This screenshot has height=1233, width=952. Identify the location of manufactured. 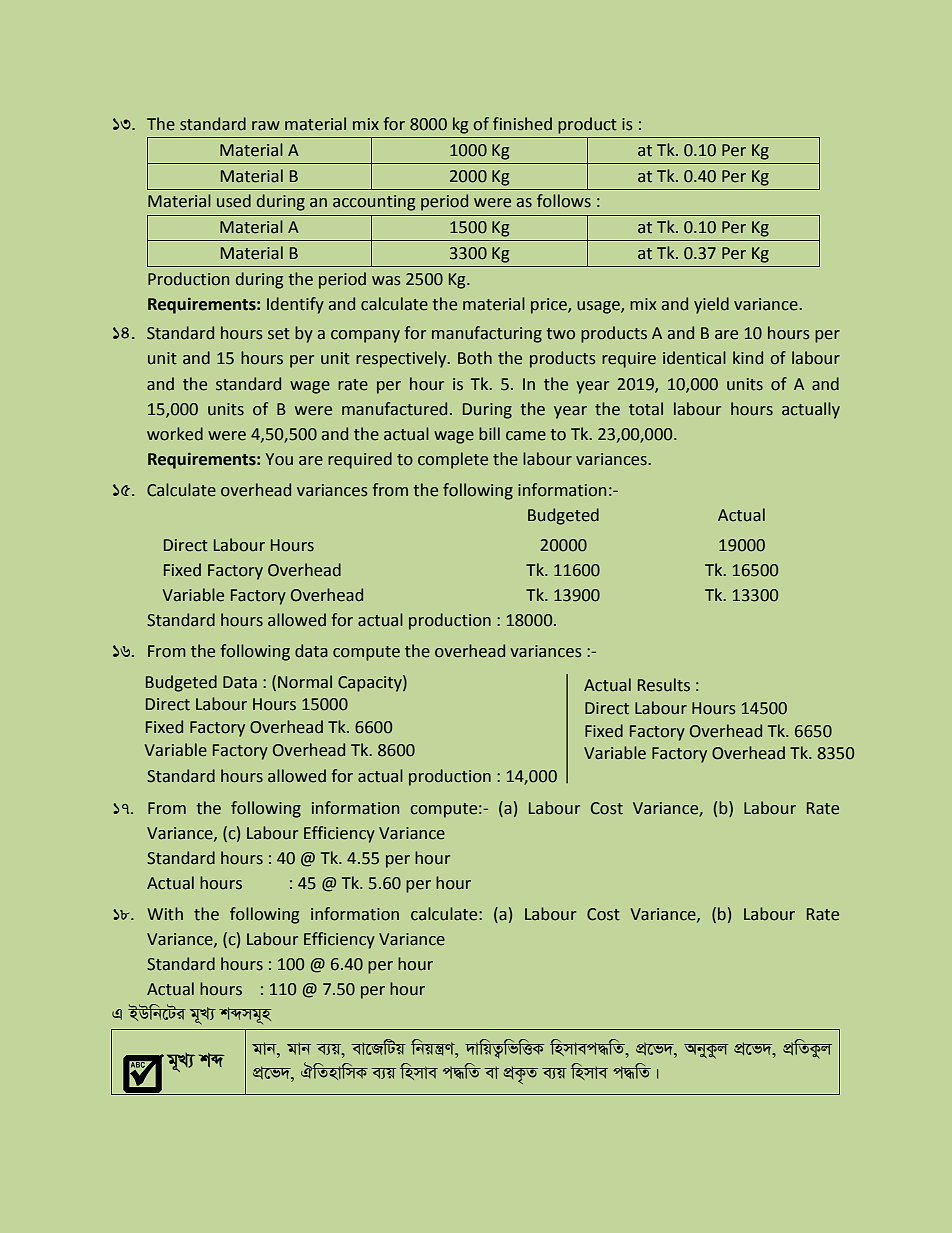
(394, 409).
